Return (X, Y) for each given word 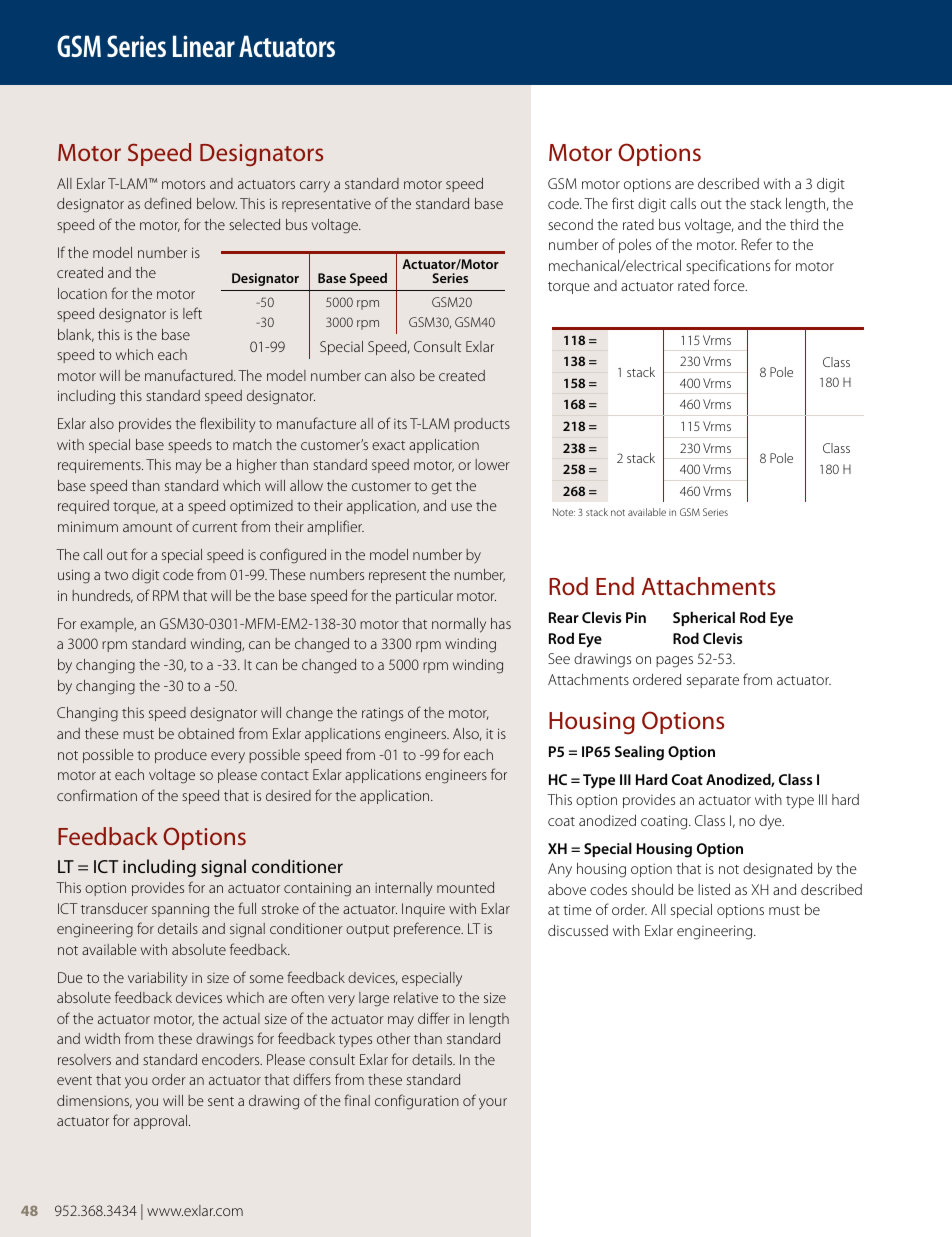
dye (771, 822)
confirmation (97, 795)
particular (424, 597)
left (192, 313)
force (730, 285)
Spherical (704, 618)
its (400, 424)
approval (162, 1122)
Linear (204, 46)
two (116, 575)
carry (315, 186)
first (623, 203)
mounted (465, 887)
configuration (417, 1102)
